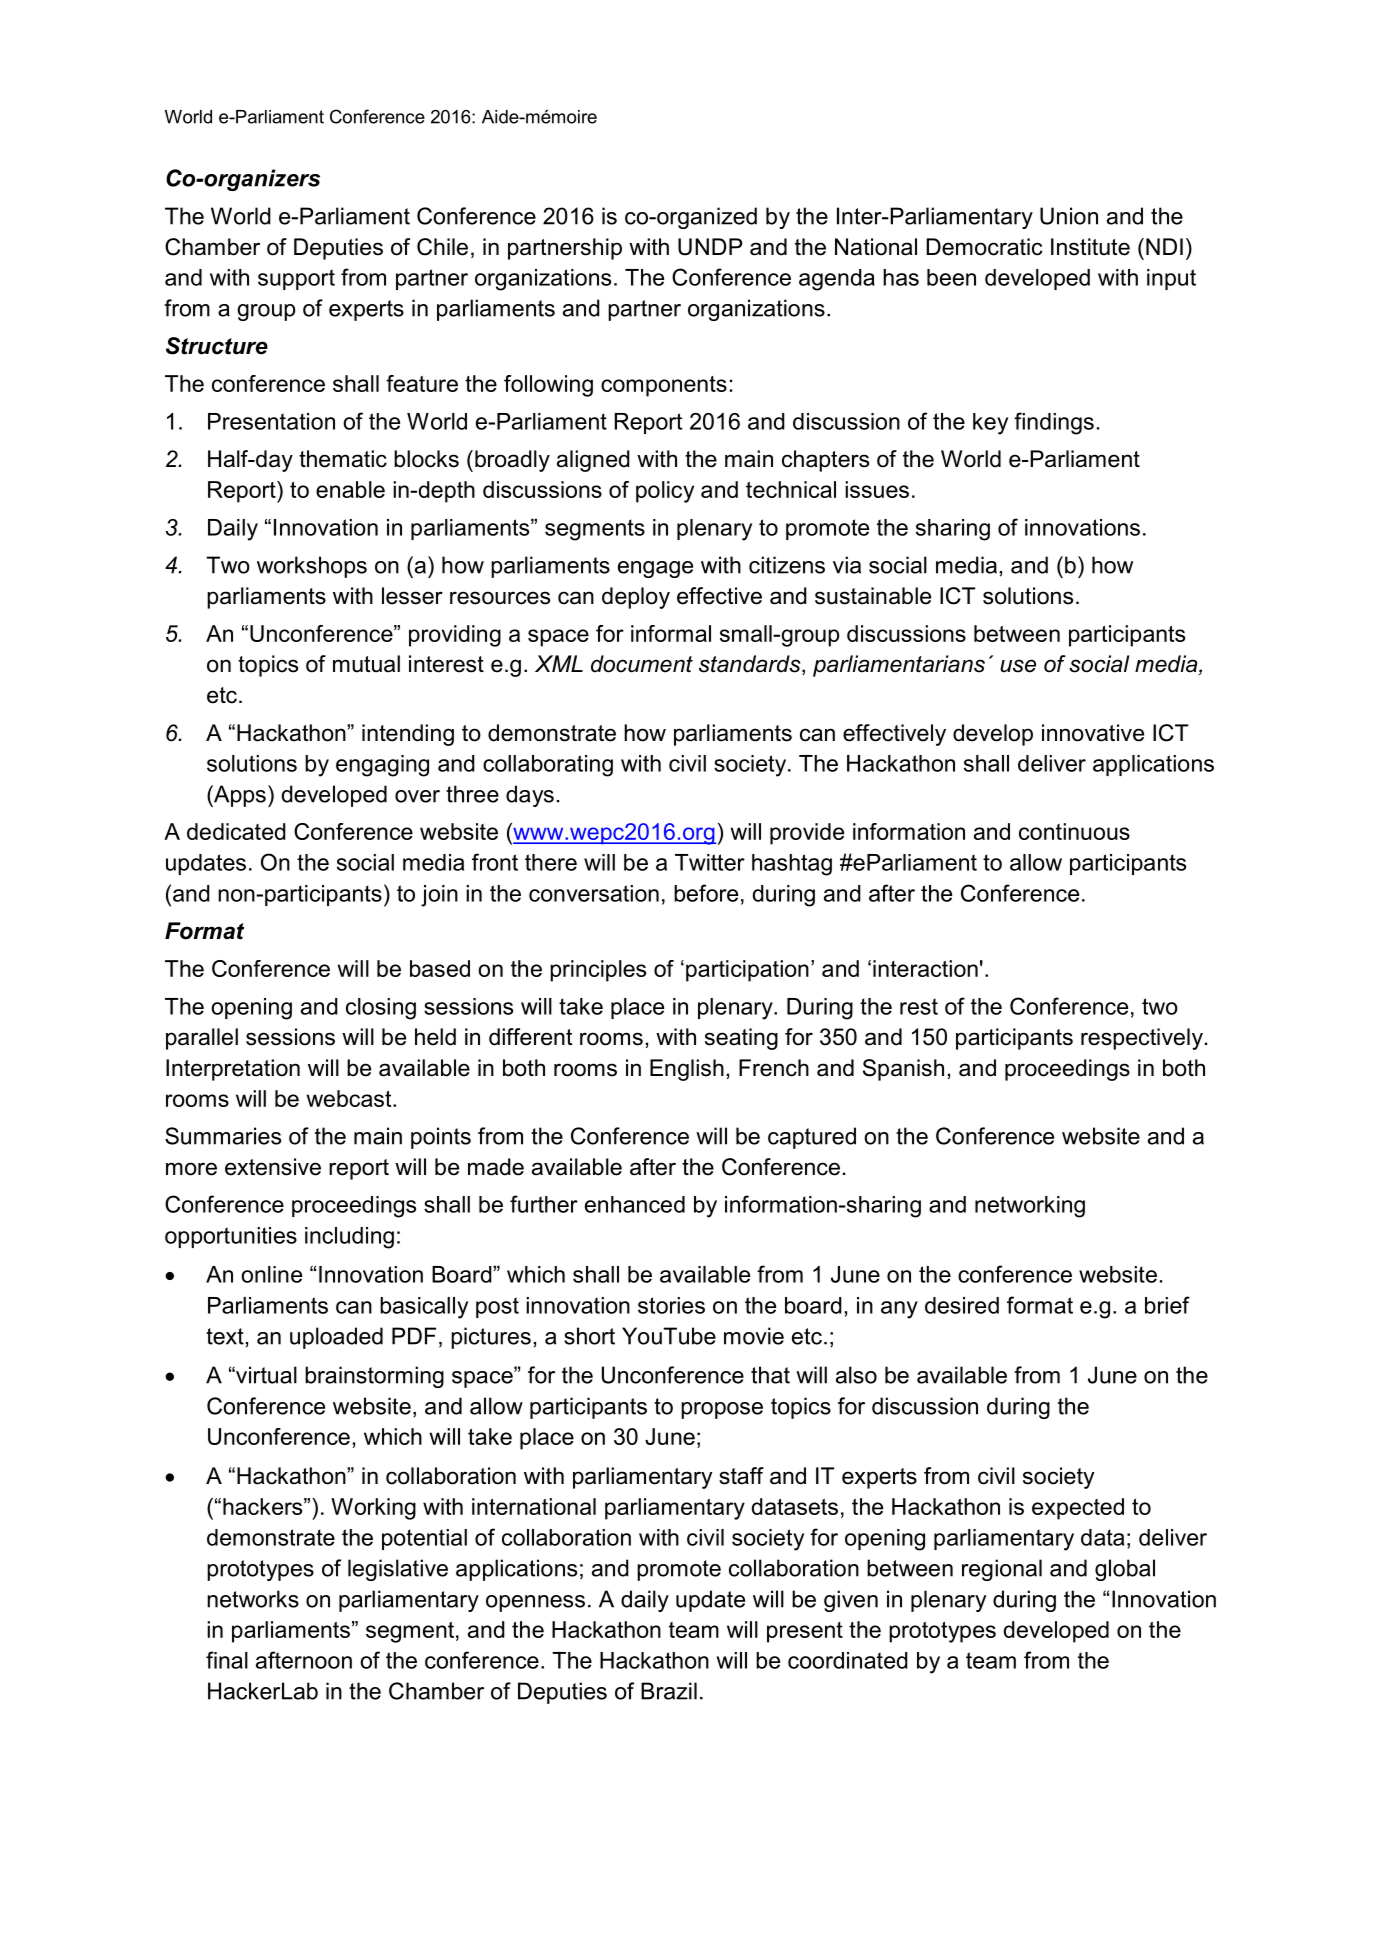 This document has height=1956, width=1383. Describe the element at coordinates (382, 766) in the document. I see `engaging` at that location.
